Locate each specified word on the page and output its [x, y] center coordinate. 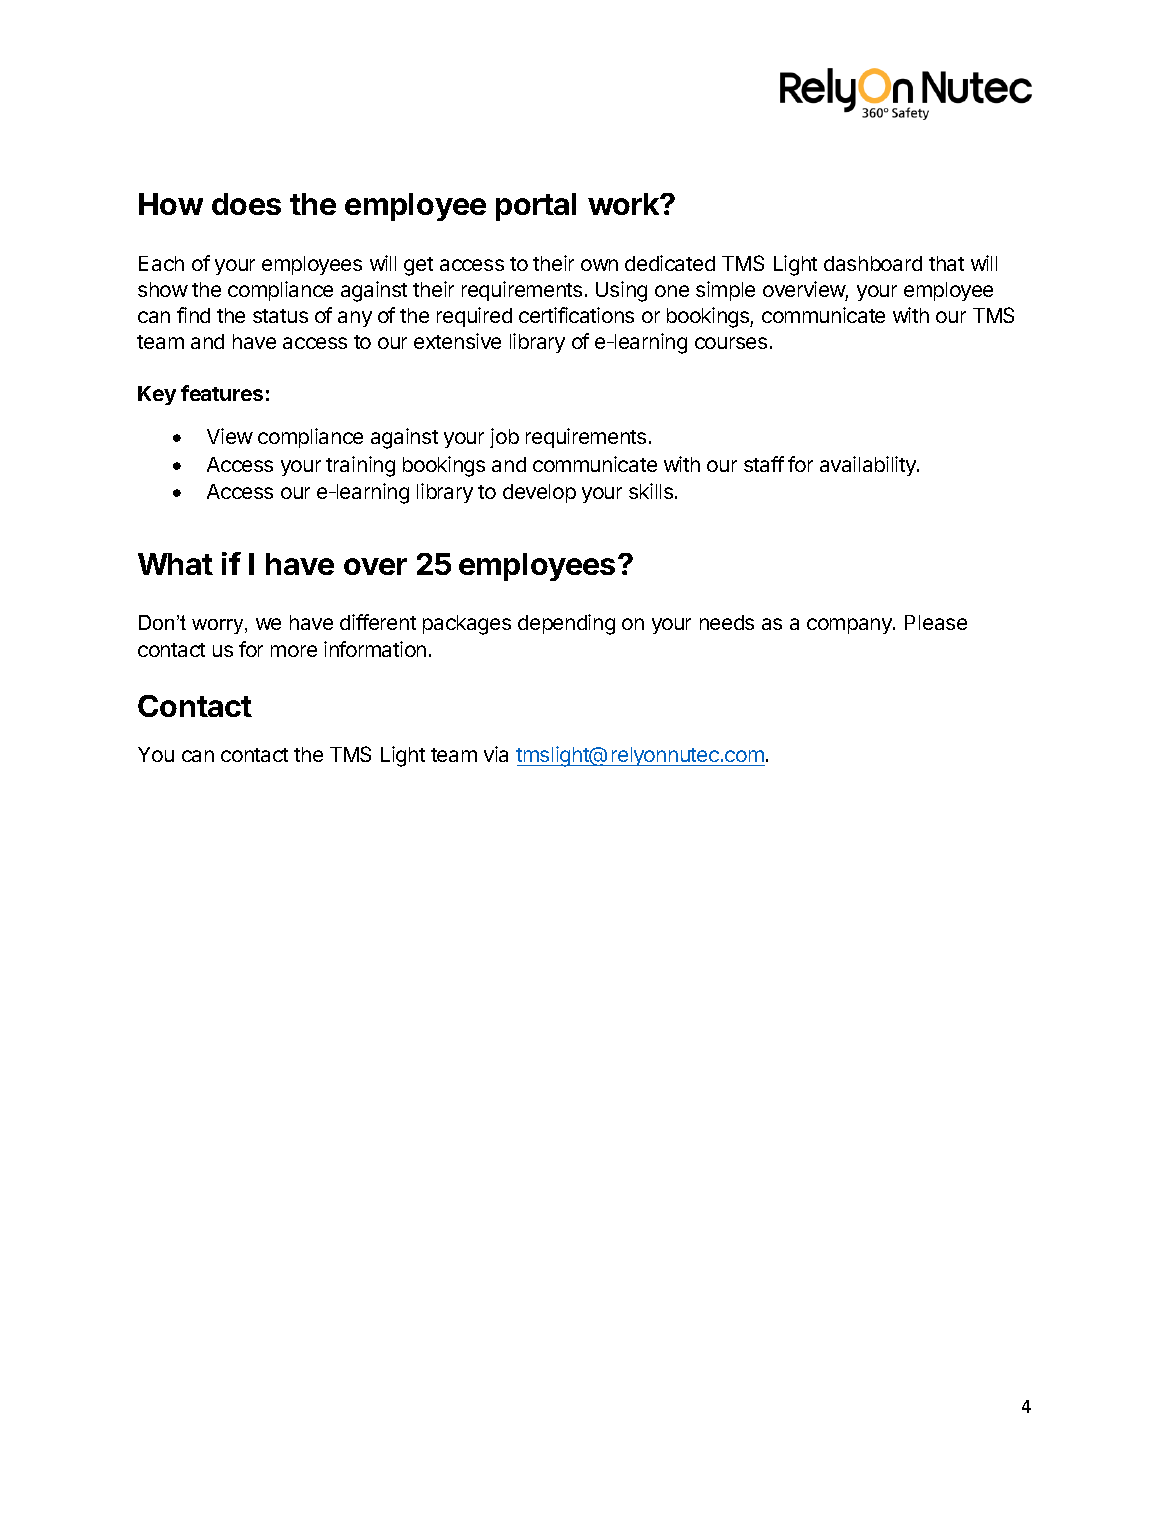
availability [869, 466]
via [496, 754]
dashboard [873, 263]
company [850, 626]
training [360, 466]
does [246, 204]
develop [539, 493]
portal [536, 207]
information [375, 649]
